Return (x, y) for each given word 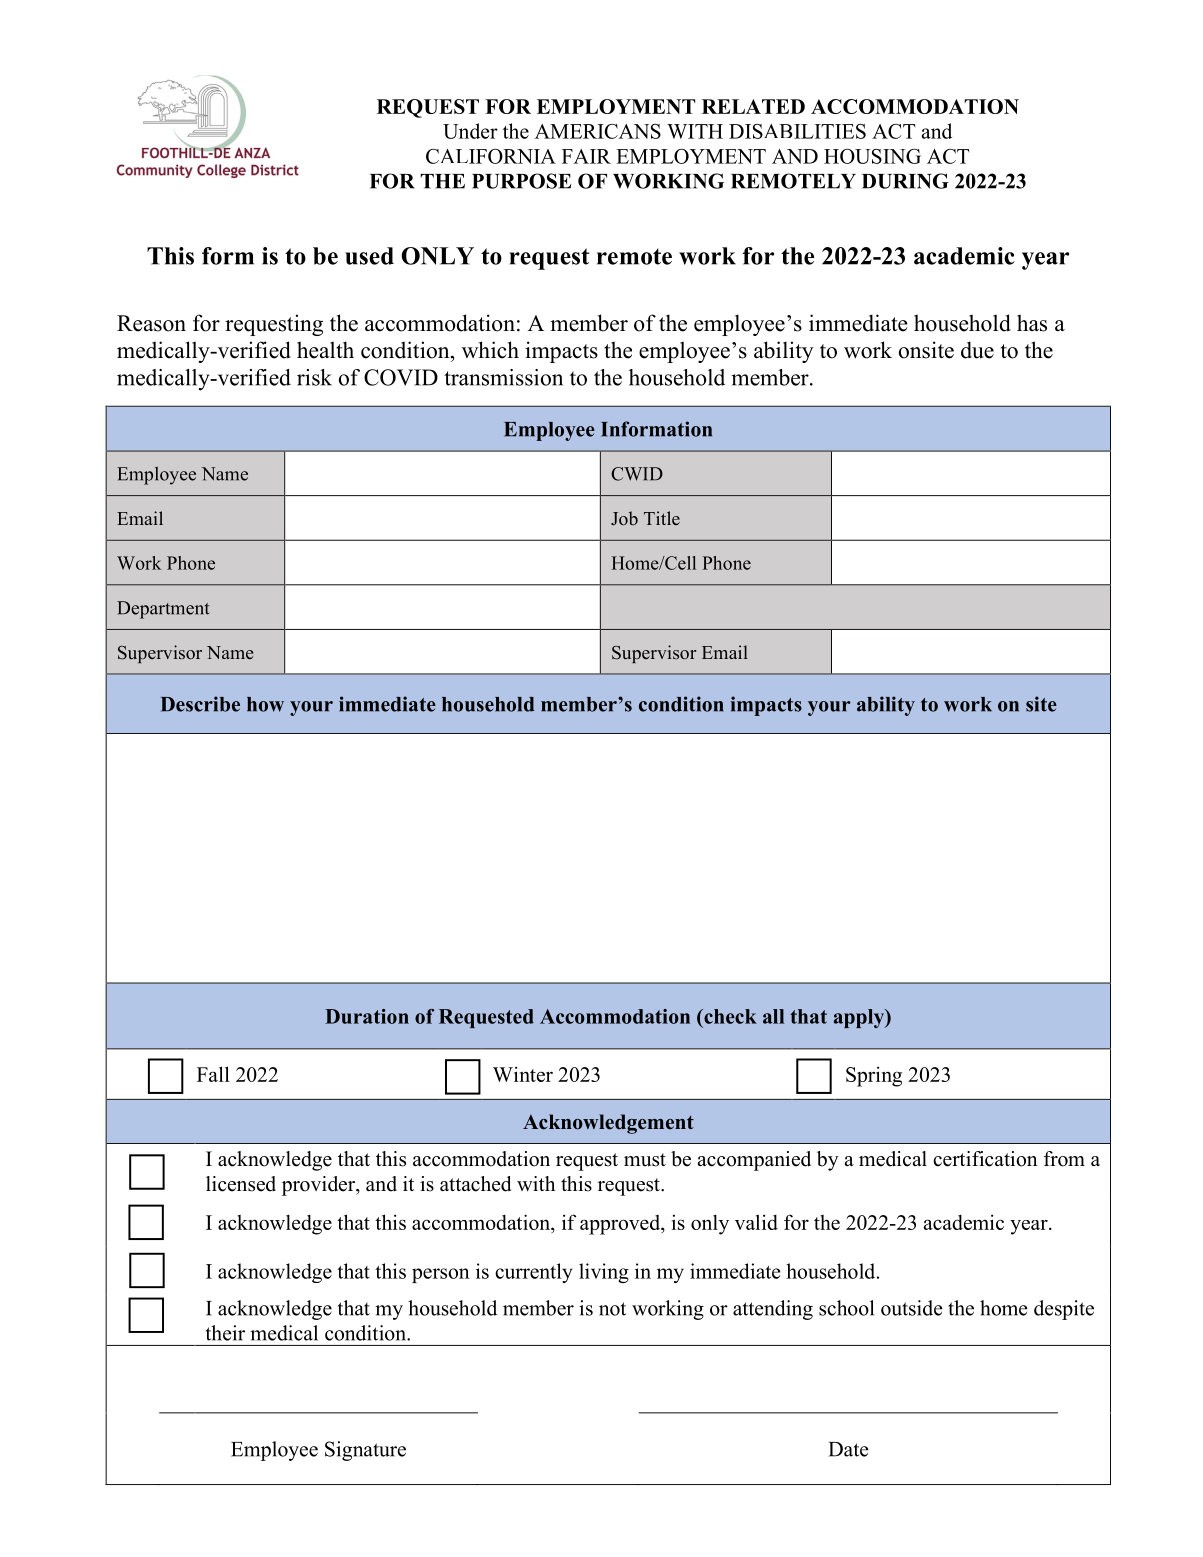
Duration (367, 1016)
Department (163, 610)
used (369, 256)
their (225, 1333)
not (612, 1309)
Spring (874, 1076)
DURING (905, 181)
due (977, 350)
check (729, 1016)
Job (624, 518)
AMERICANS (598, 131)
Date (849, 1449)
